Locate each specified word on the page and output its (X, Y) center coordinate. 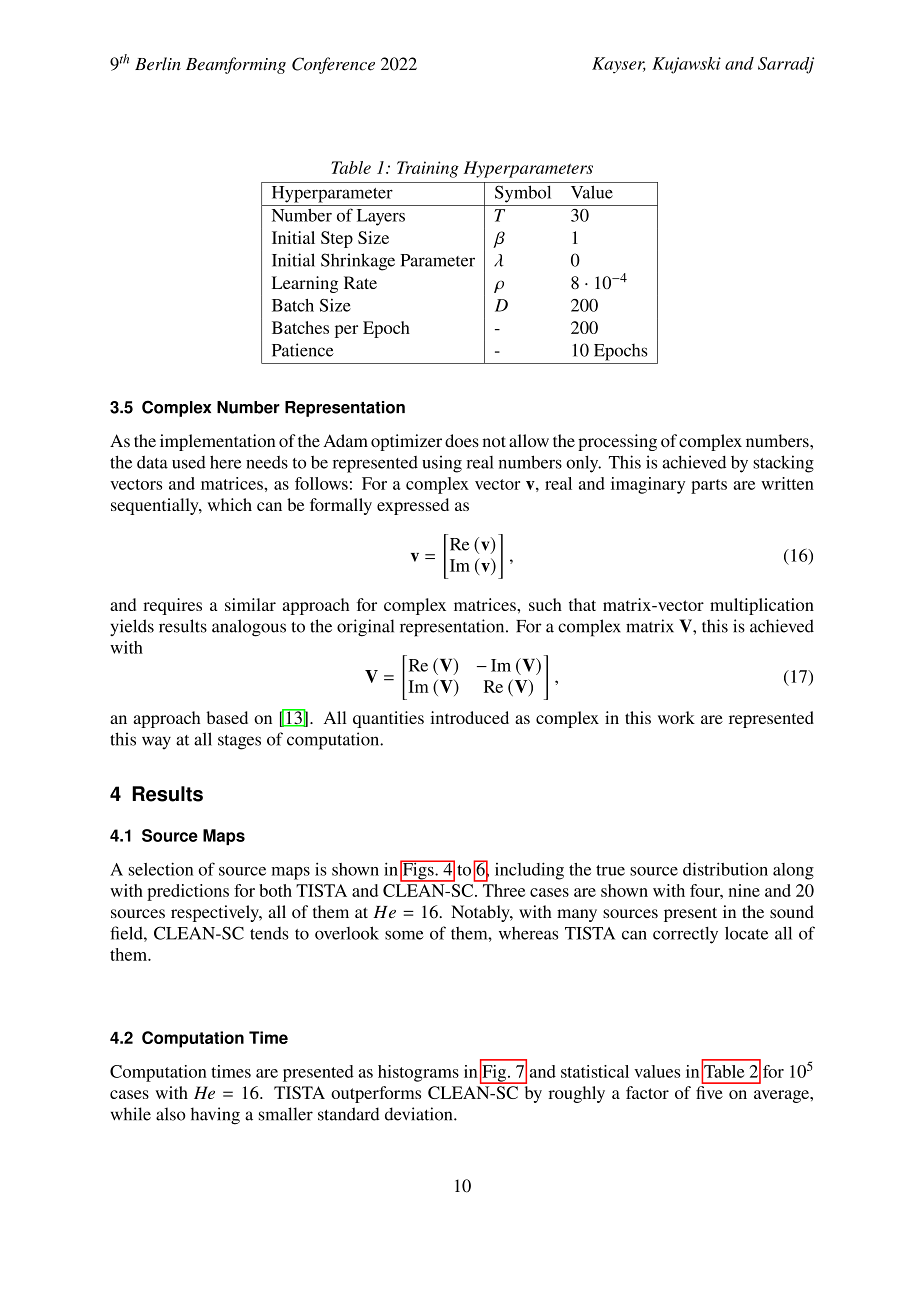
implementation (217, 442)
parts (709, 486)
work (676, 717)
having (215, 1116)
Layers (381, 217)
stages (239, 742)
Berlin (158, 64)
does (462, 440)
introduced (469, 717)
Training (428, 169)
